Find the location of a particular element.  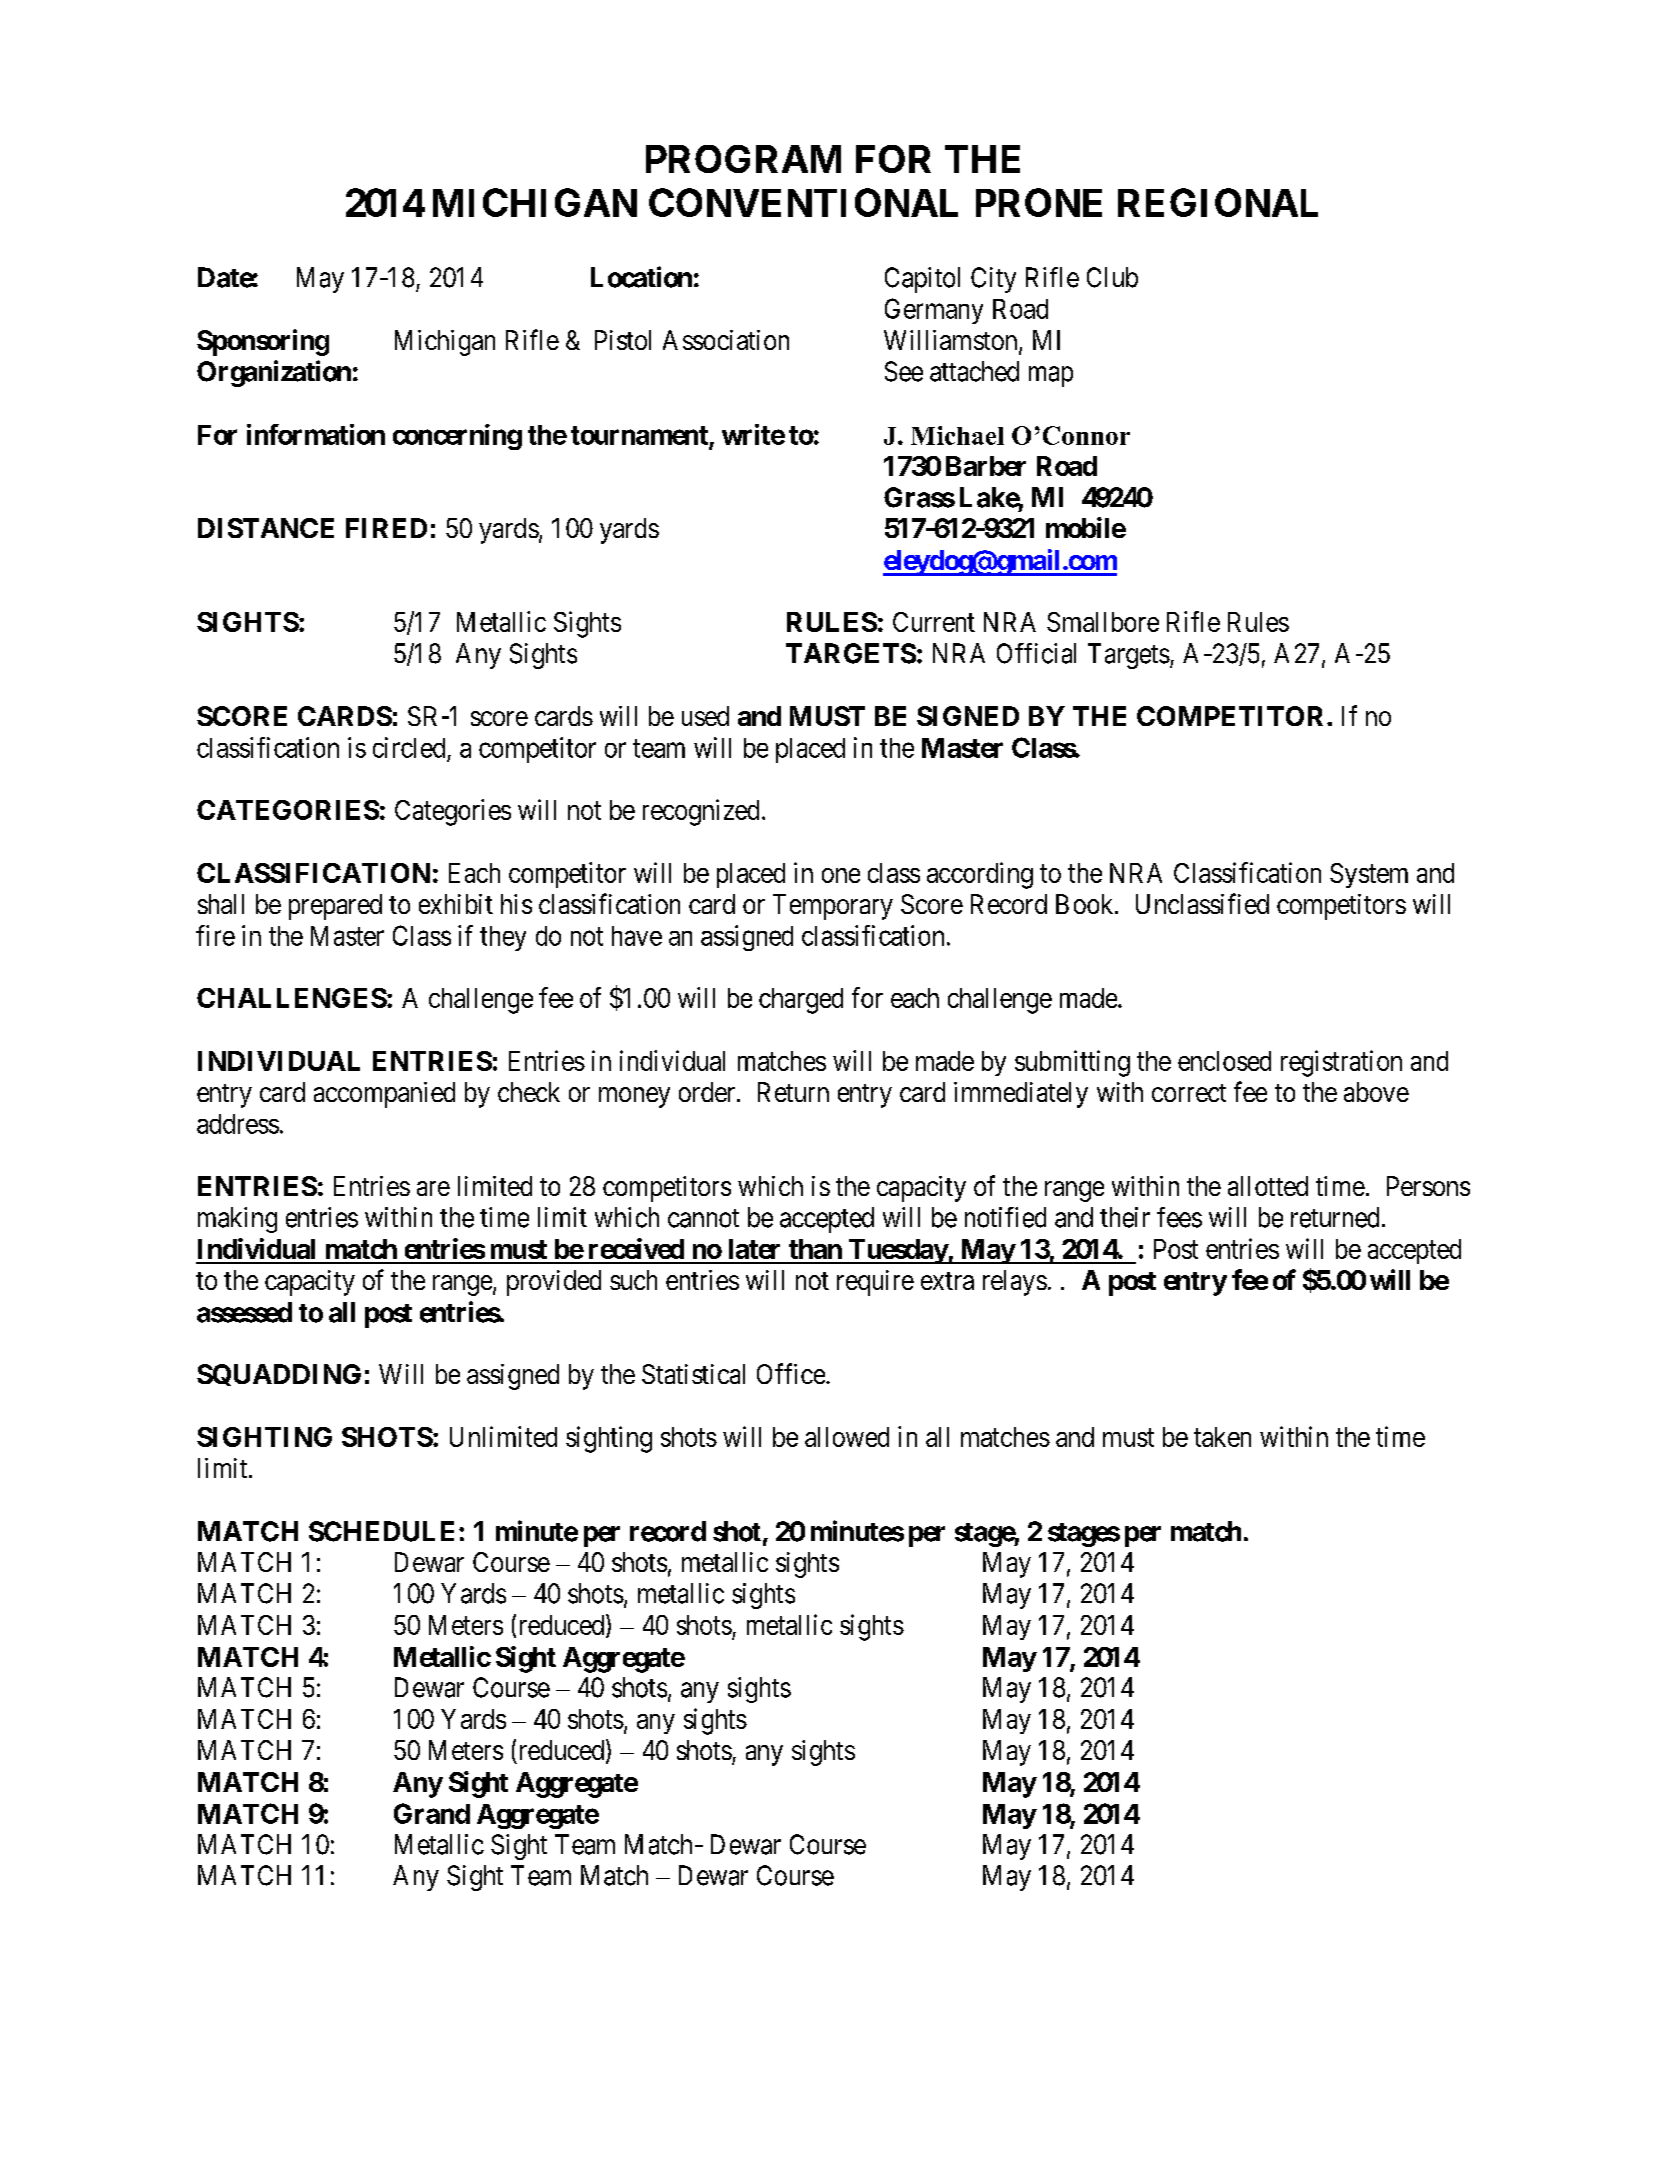

allowed is located at coordinates (847, 1437).
